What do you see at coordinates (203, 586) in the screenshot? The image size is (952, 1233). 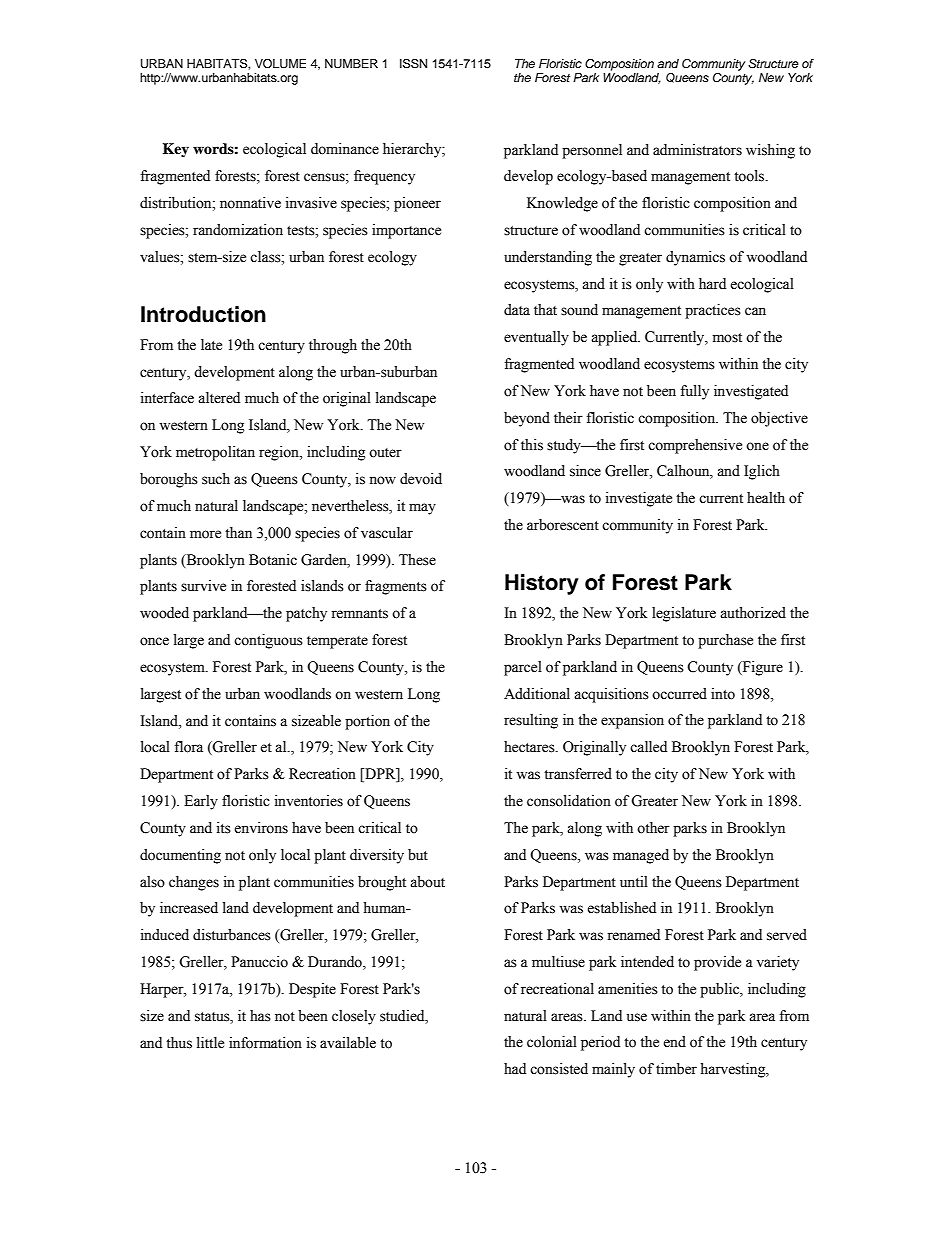 I see `survive` at bounding box center [203, 586].
